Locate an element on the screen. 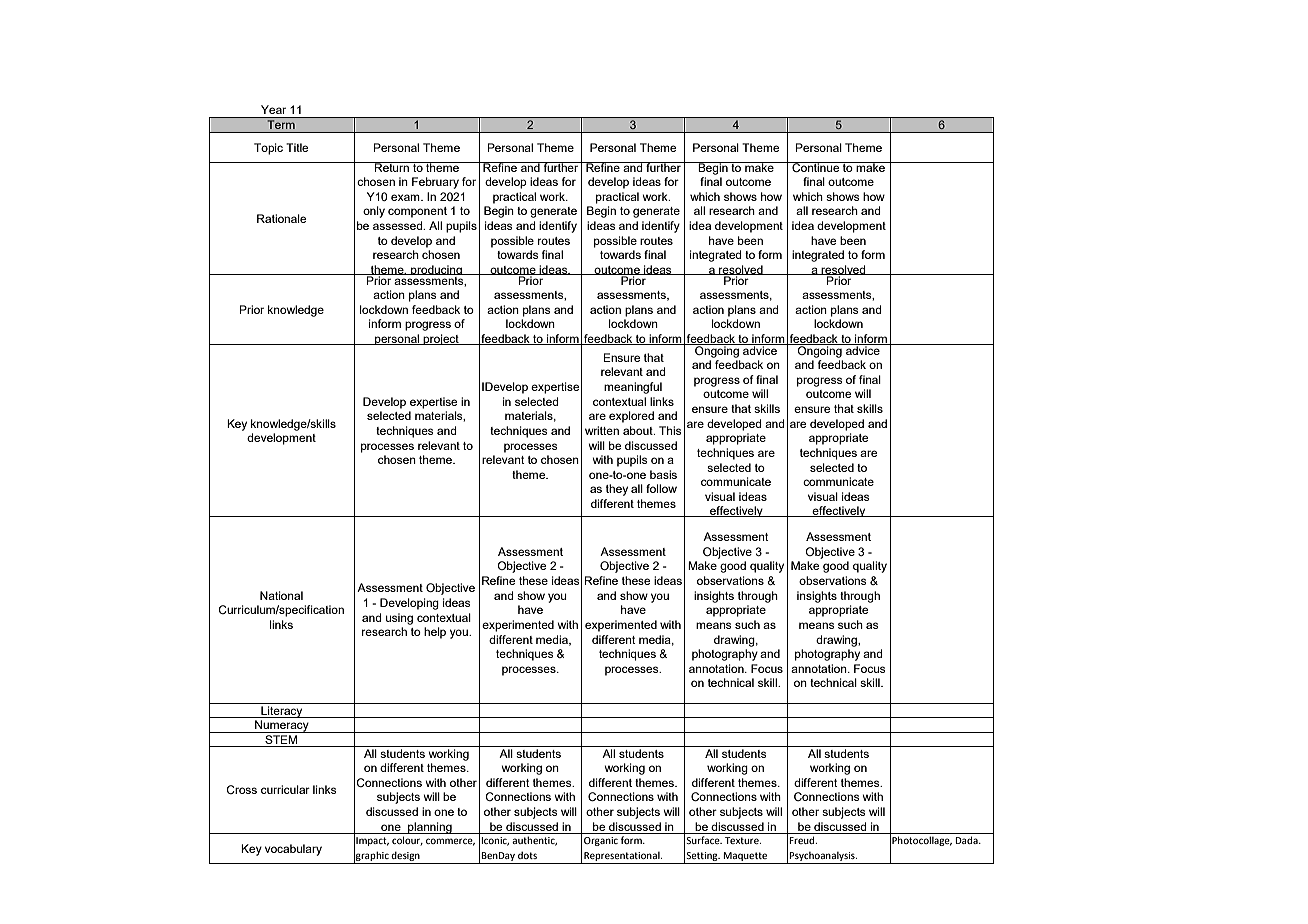 Image resolution: width=1308 pixels, height=924 pixels. Organic is located at coordinates (601, 841).
